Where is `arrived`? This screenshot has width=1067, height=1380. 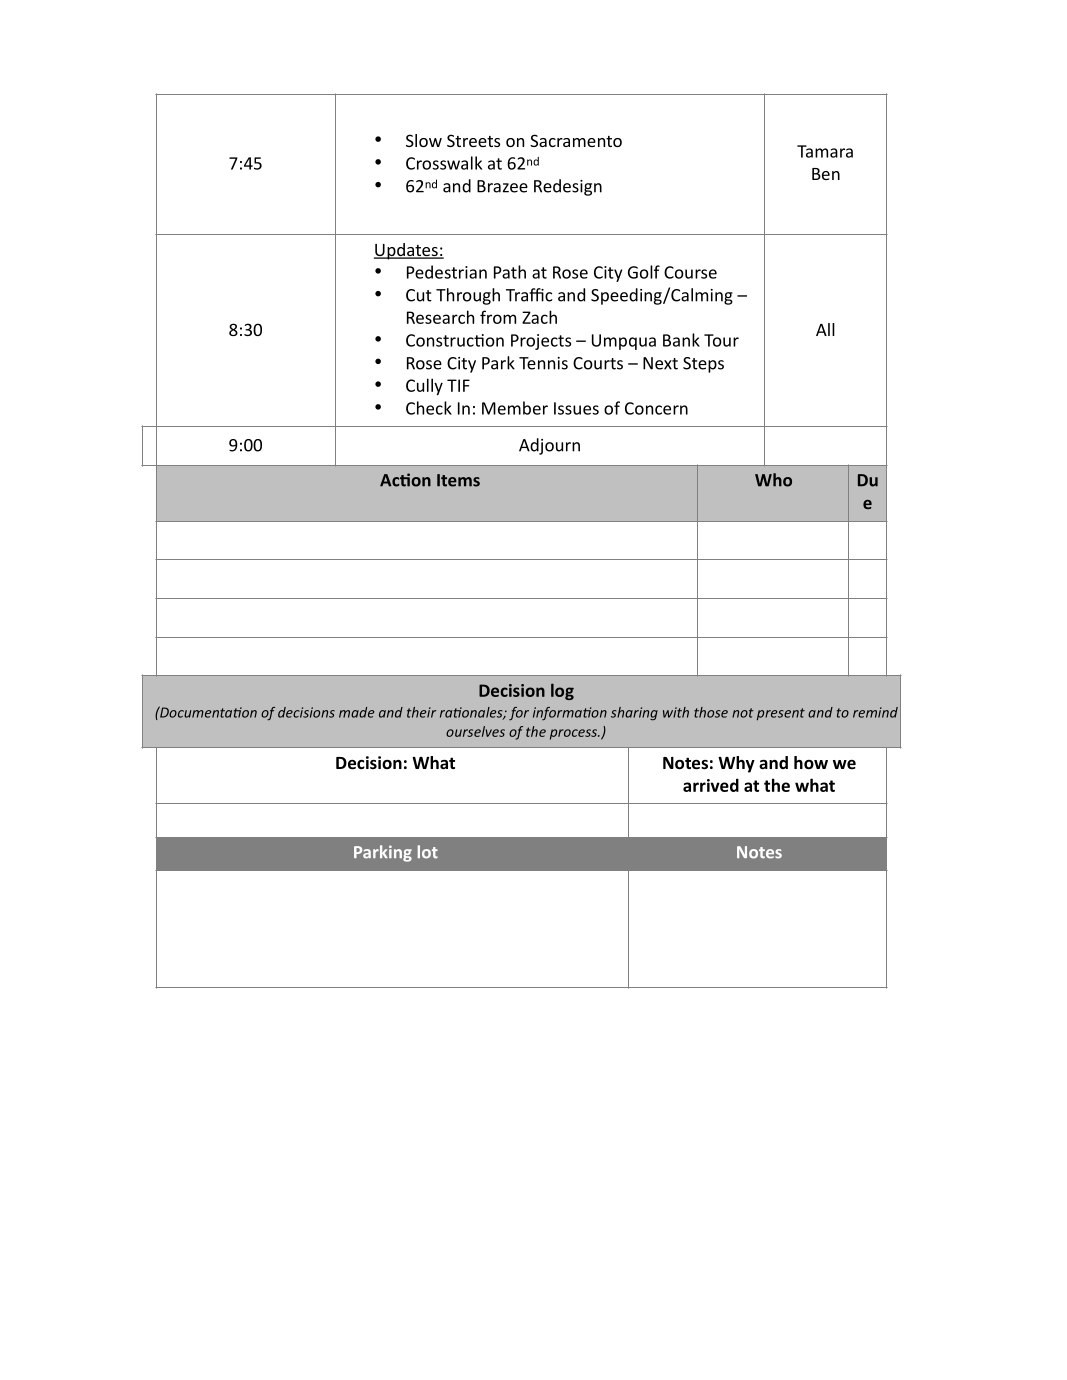 arrived is located at coordinates (711, 785).
